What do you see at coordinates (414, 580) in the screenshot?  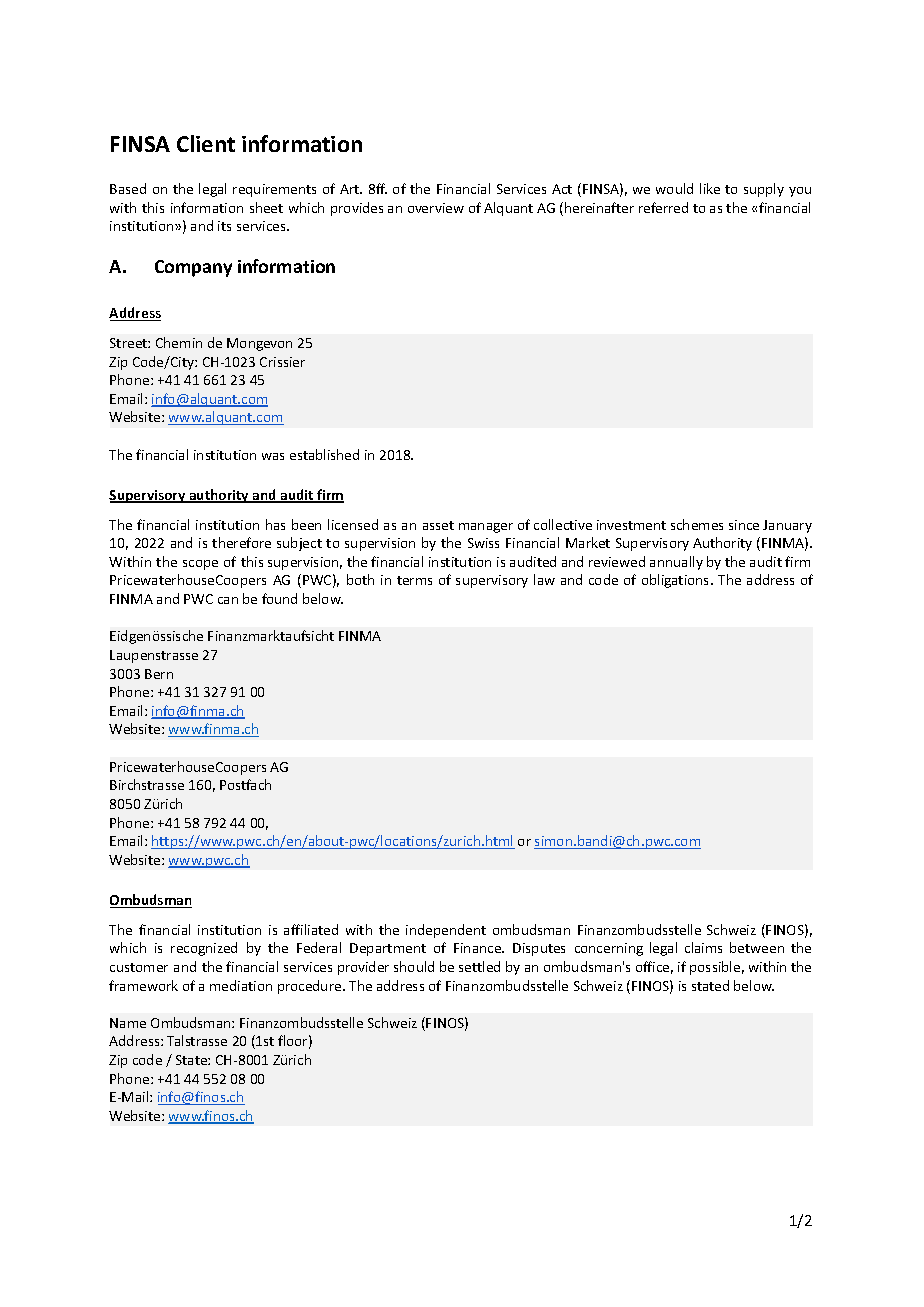 I see `terms` at bounding box center [414, 580].
